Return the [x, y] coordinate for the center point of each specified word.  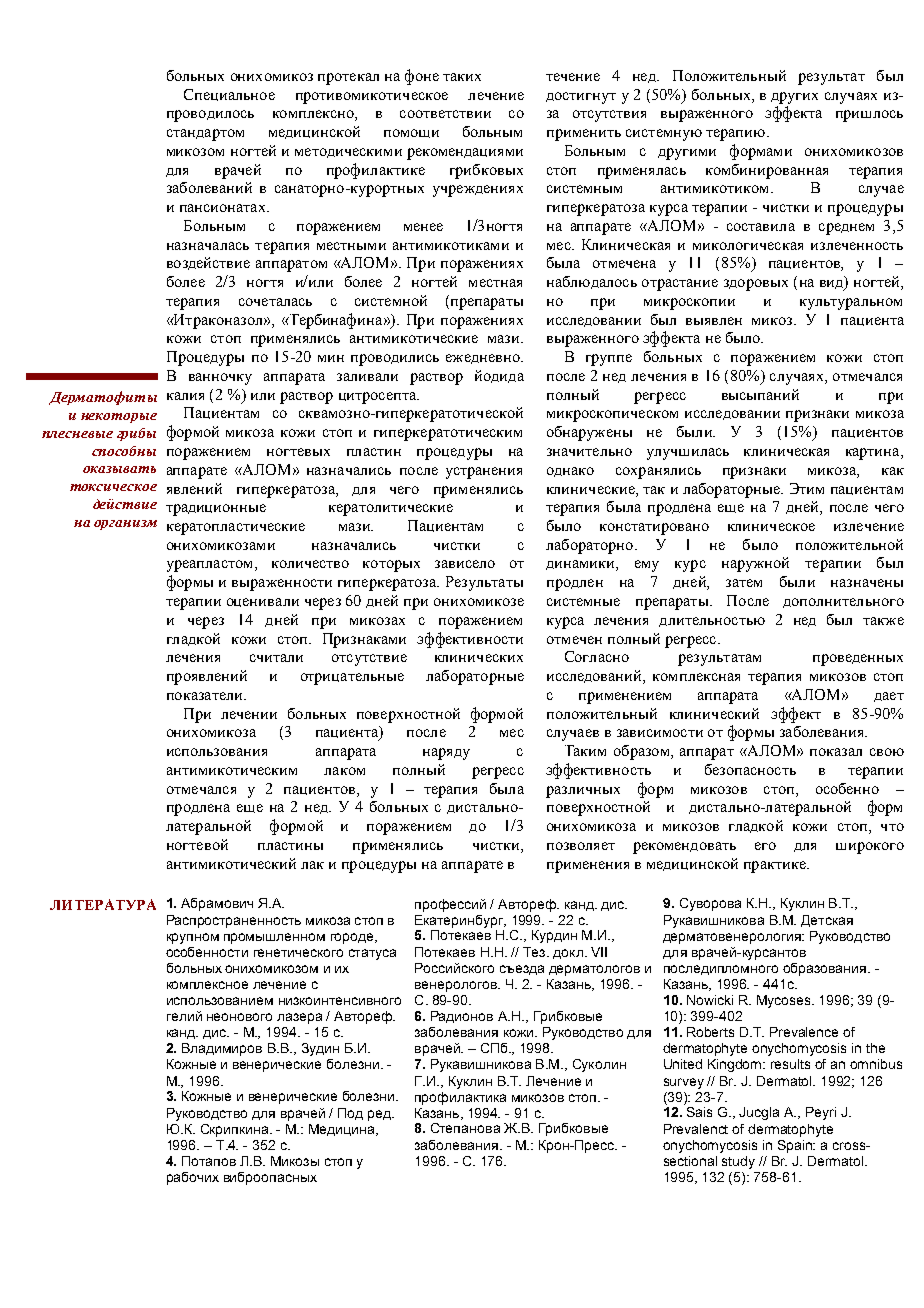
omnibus [876, 1064]
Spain [796, 1146]
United [683, 1064]
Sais [699, 1112]
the [875, 1048]
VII [599, 952]
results [790, 1064]
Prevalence [804, 1032]
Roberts [710, 1032]
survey [684, 1083]
